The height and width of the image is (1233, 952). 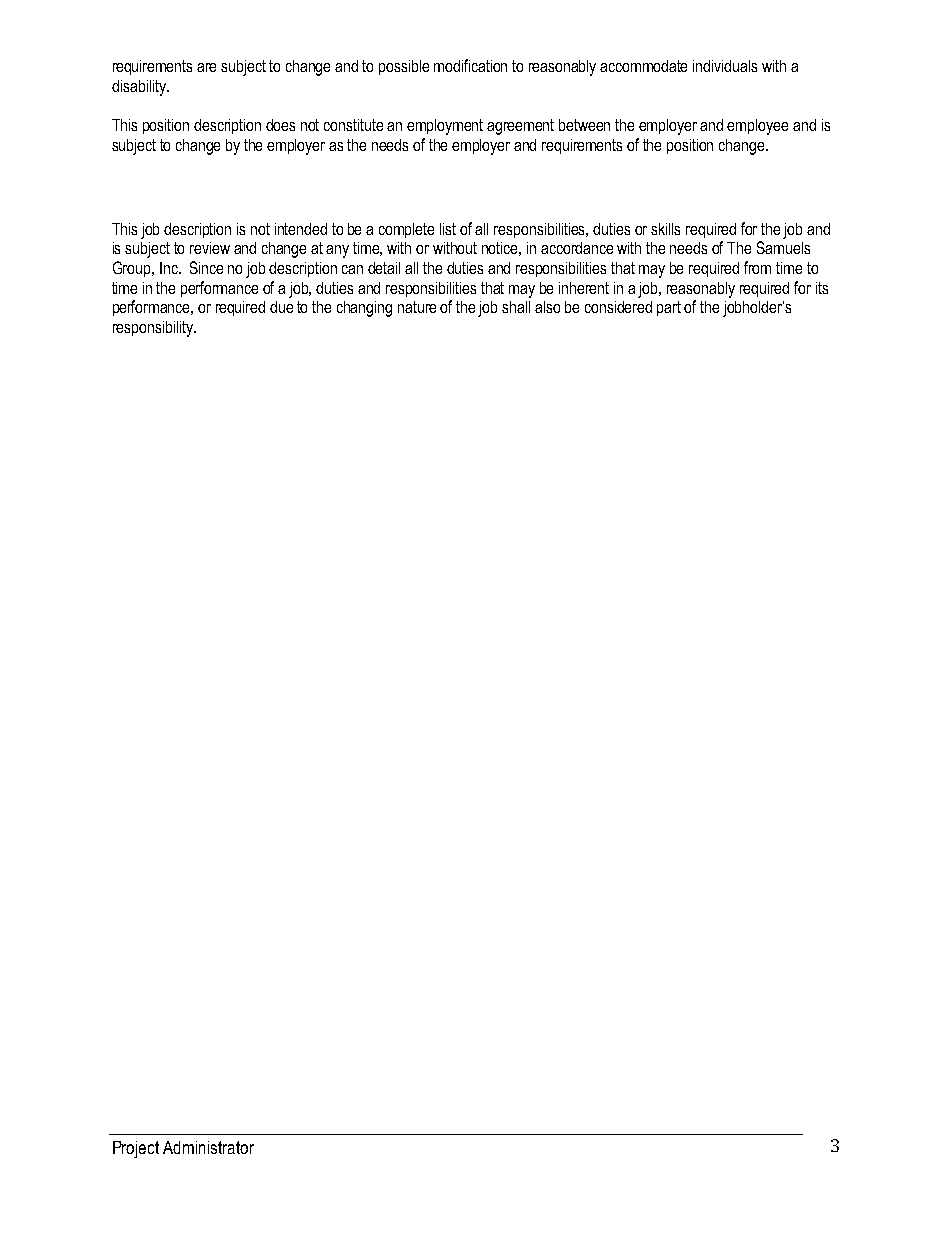 I want to click on considered, so click(x=618, y=307).
